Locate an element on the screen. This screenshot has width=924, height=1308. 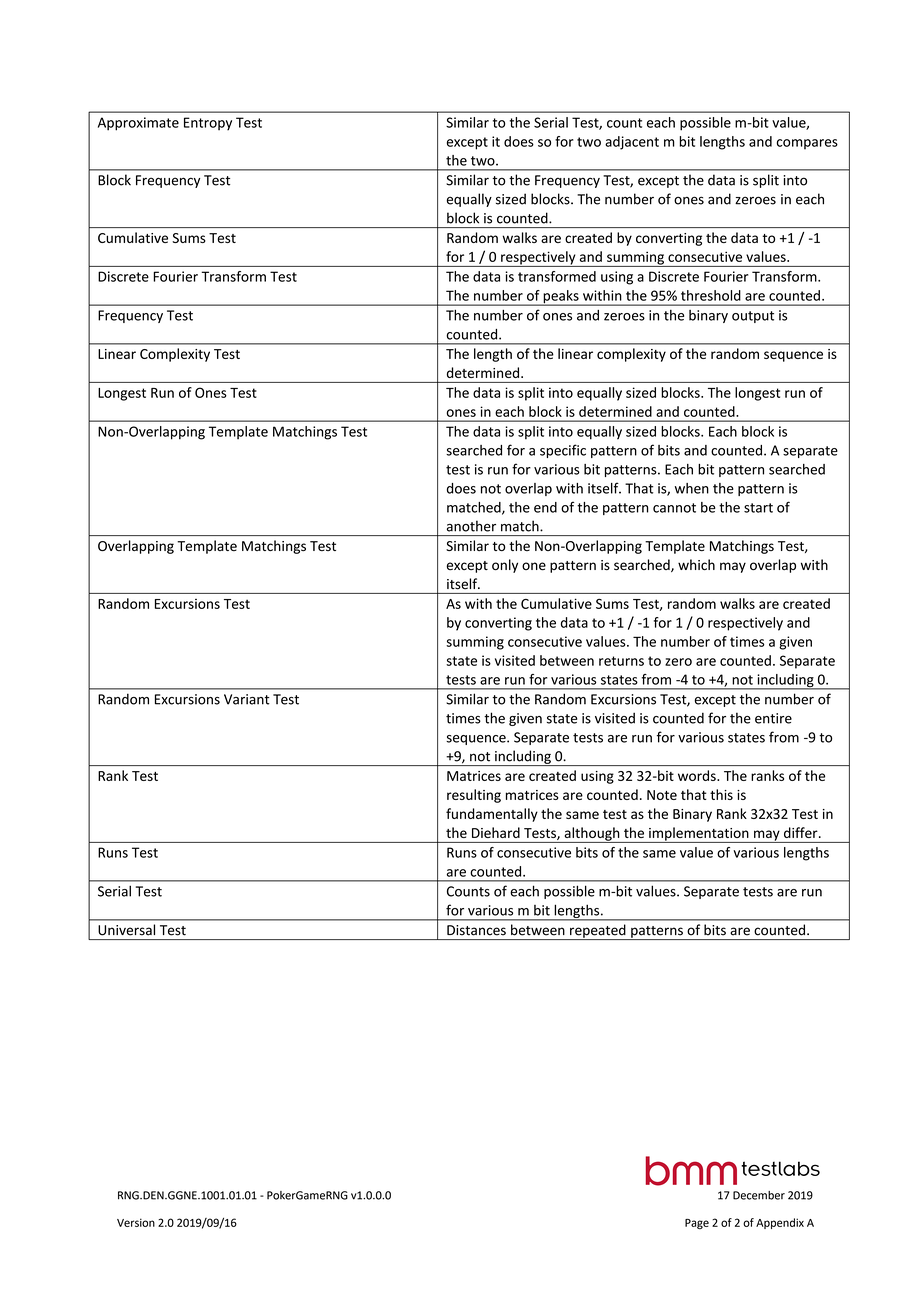
Distances is located at coordinates (476, 930).
